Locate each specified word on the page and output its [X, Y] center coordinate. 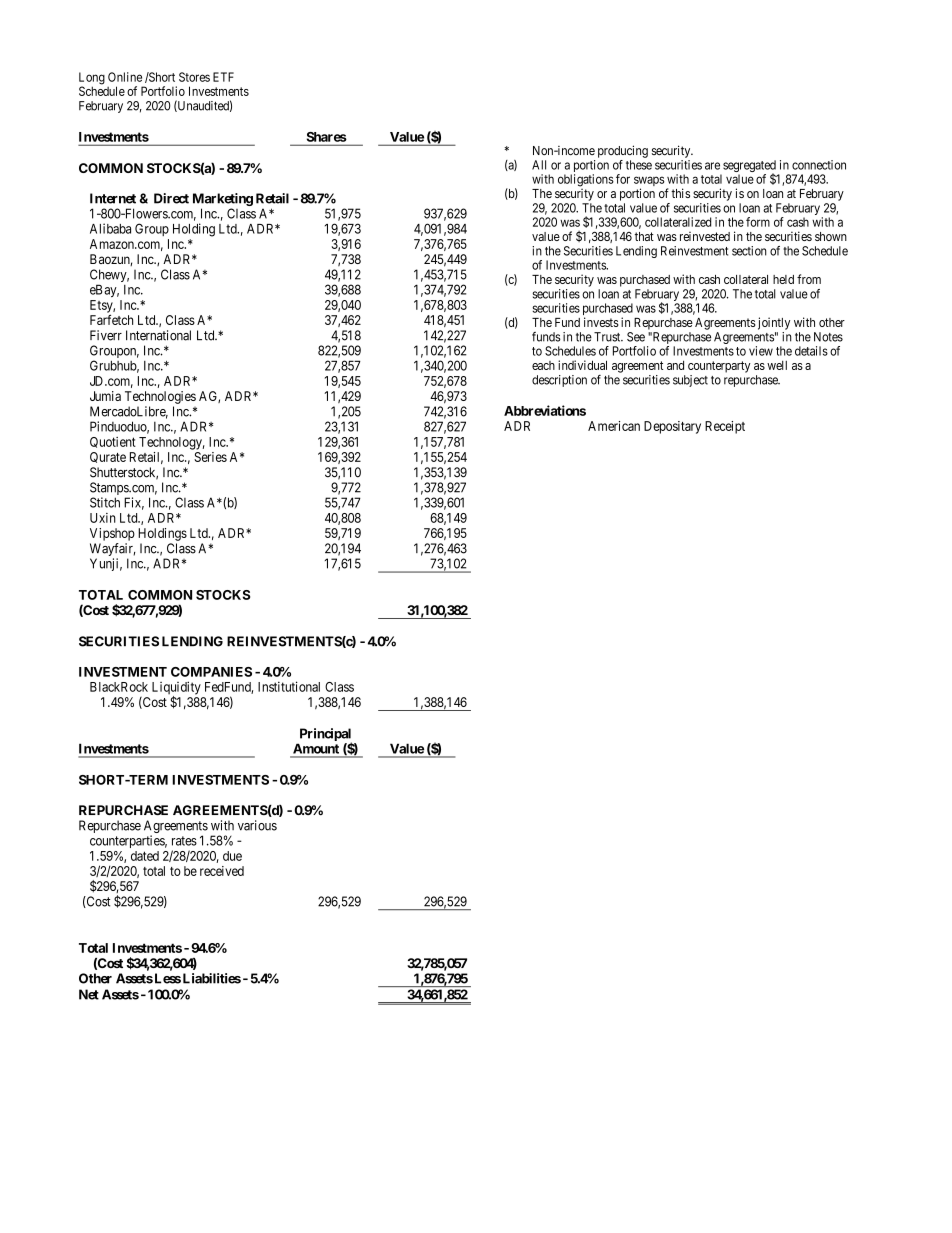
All [539, 165]
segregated [748, 167]
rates [184, 841]
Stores [194, 77]
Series [210, 457]
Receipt [725, 427]
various [257, 825]
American [614, 426]
